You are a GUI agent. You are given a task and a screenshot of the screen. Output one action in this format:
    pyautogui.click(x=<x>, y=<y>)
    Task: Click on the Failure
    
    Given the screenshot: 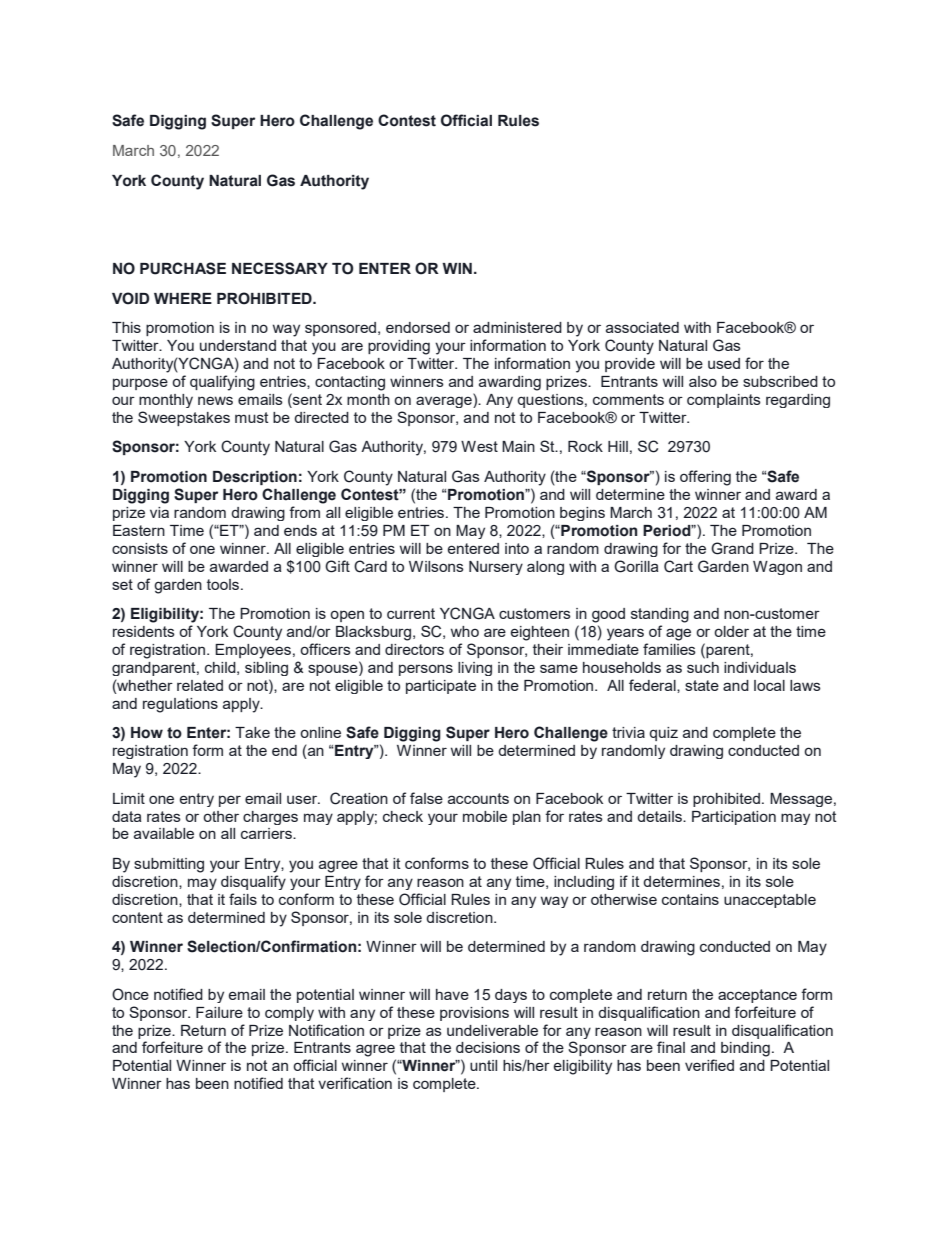 What is the action you would take?
    pyautogui.click(x=219, y=1012)
